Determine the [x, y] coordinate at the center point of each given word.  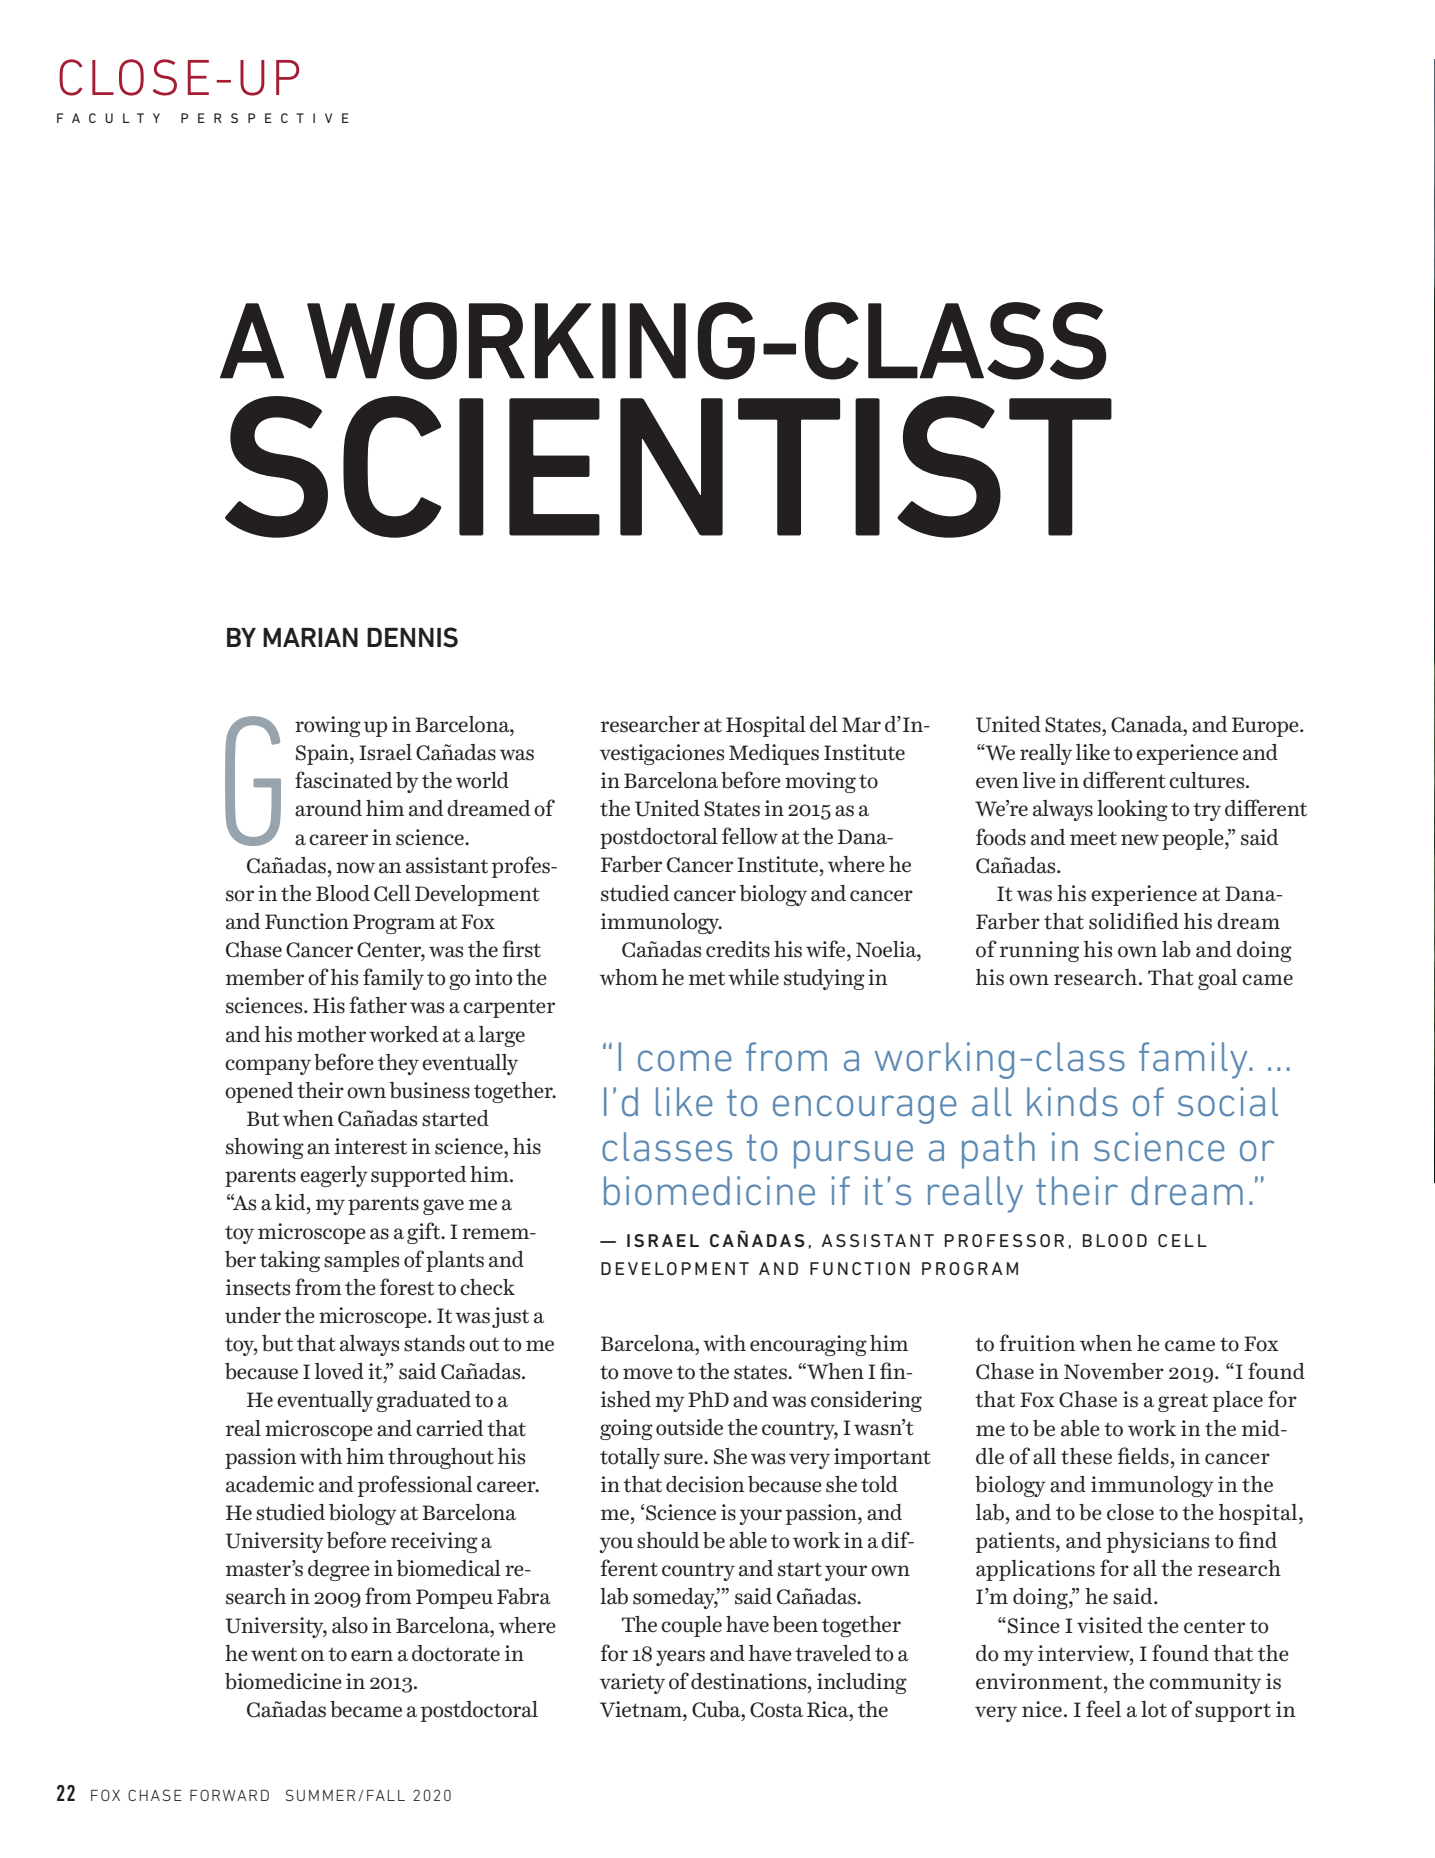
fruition [1037, 1343]
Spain [323, 754]
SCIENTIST [668, 467]
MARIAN [310, 637]
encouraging [808, 1345]
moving [820, 782]
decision [705, 1484]
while [753, 977]
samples [361, 1261]
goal [1217, 979]
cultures [1208, 780]
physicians [1157, 1542]
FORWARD [229, 1795]
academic [270, 1484]
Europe [1266, 727]
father [378, 1005]
